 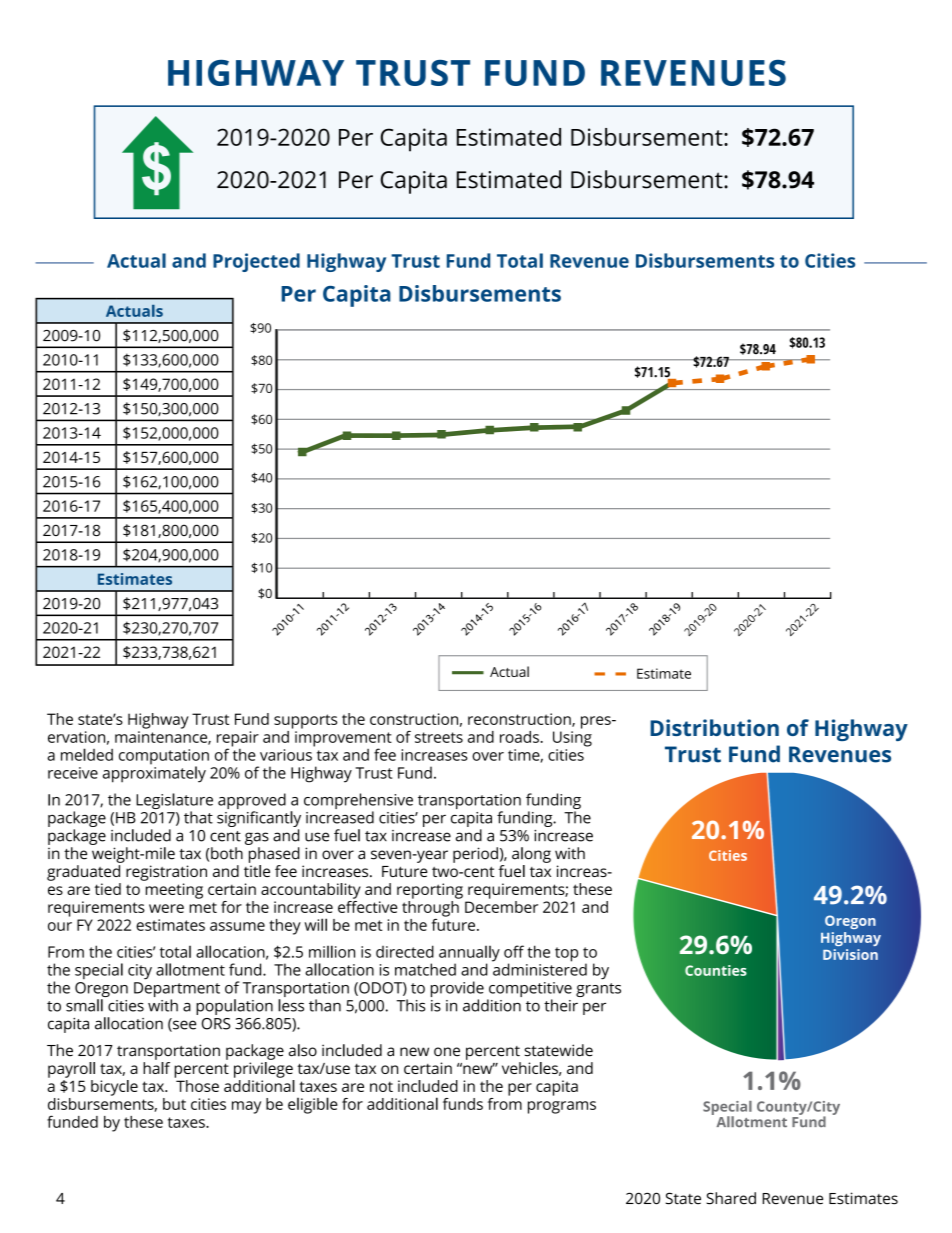 I want to click on programs, so click(x=562, y=1107).
